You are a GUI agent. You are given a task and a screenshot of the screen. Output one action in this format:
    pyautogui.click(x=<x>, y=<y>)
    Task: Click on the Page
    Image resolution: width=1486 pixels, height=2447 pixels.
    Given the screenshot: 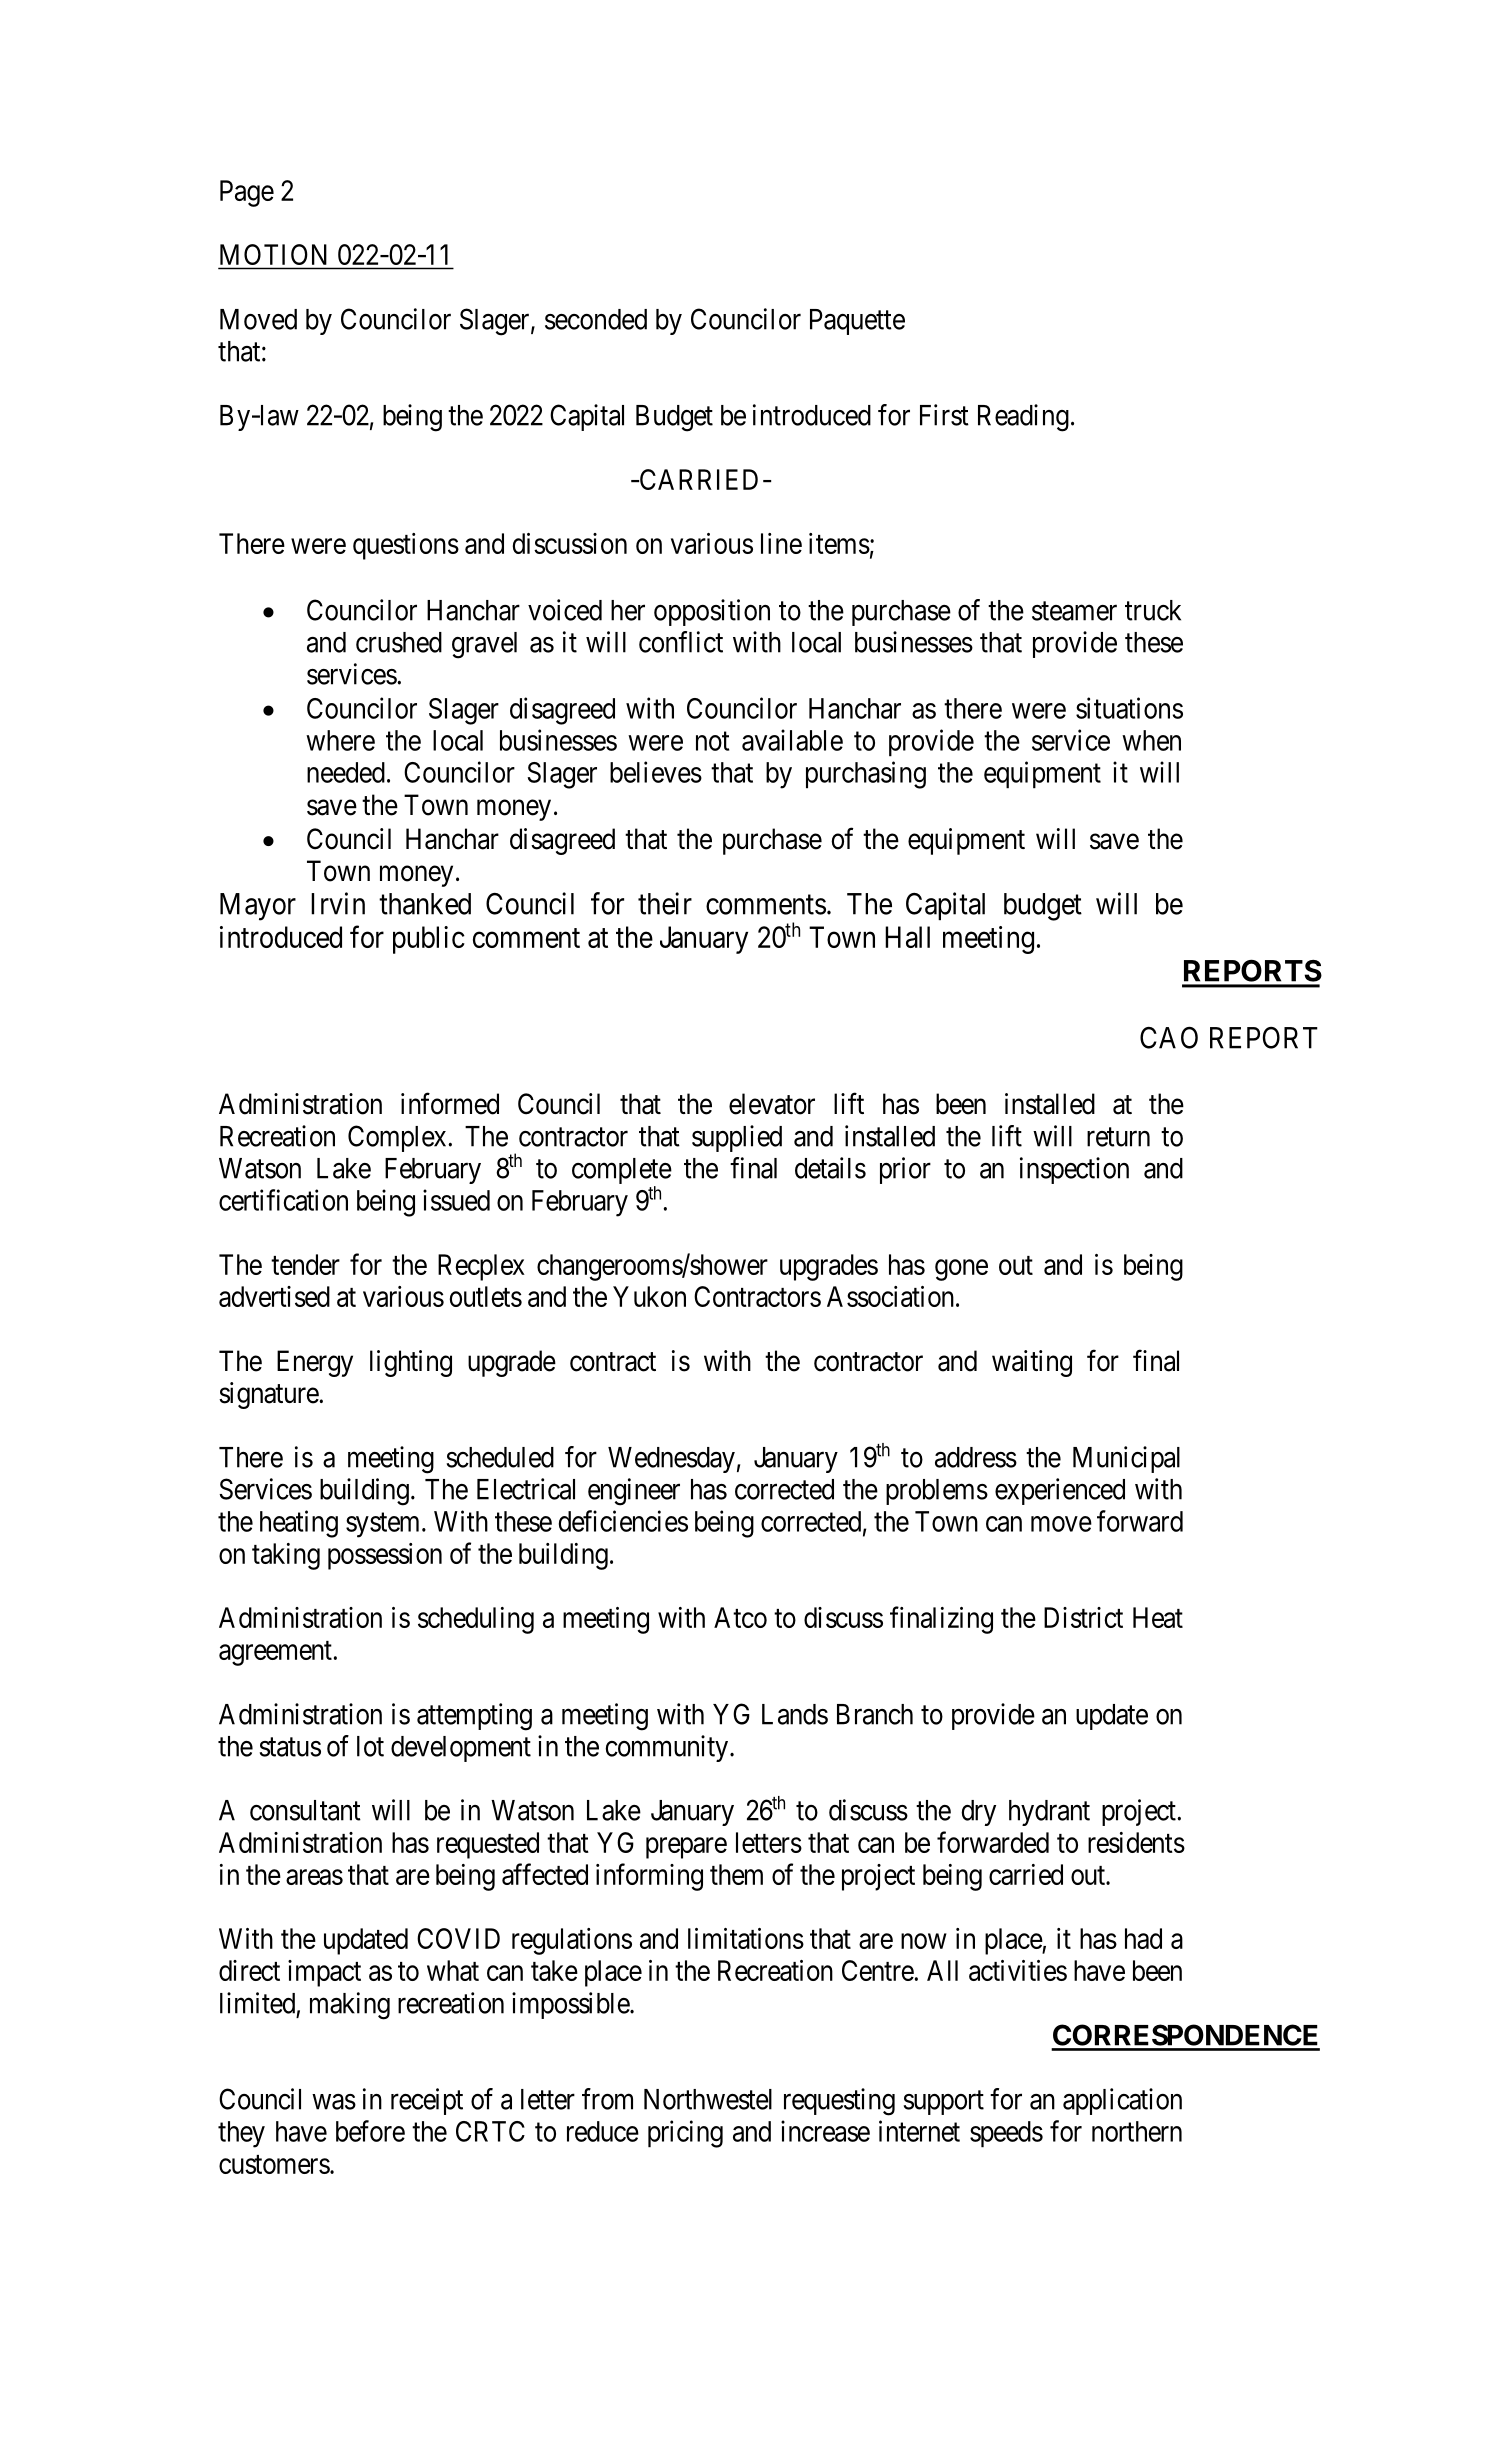 What is the action you would take?
    pyautogui.click(x=247, y=193)
